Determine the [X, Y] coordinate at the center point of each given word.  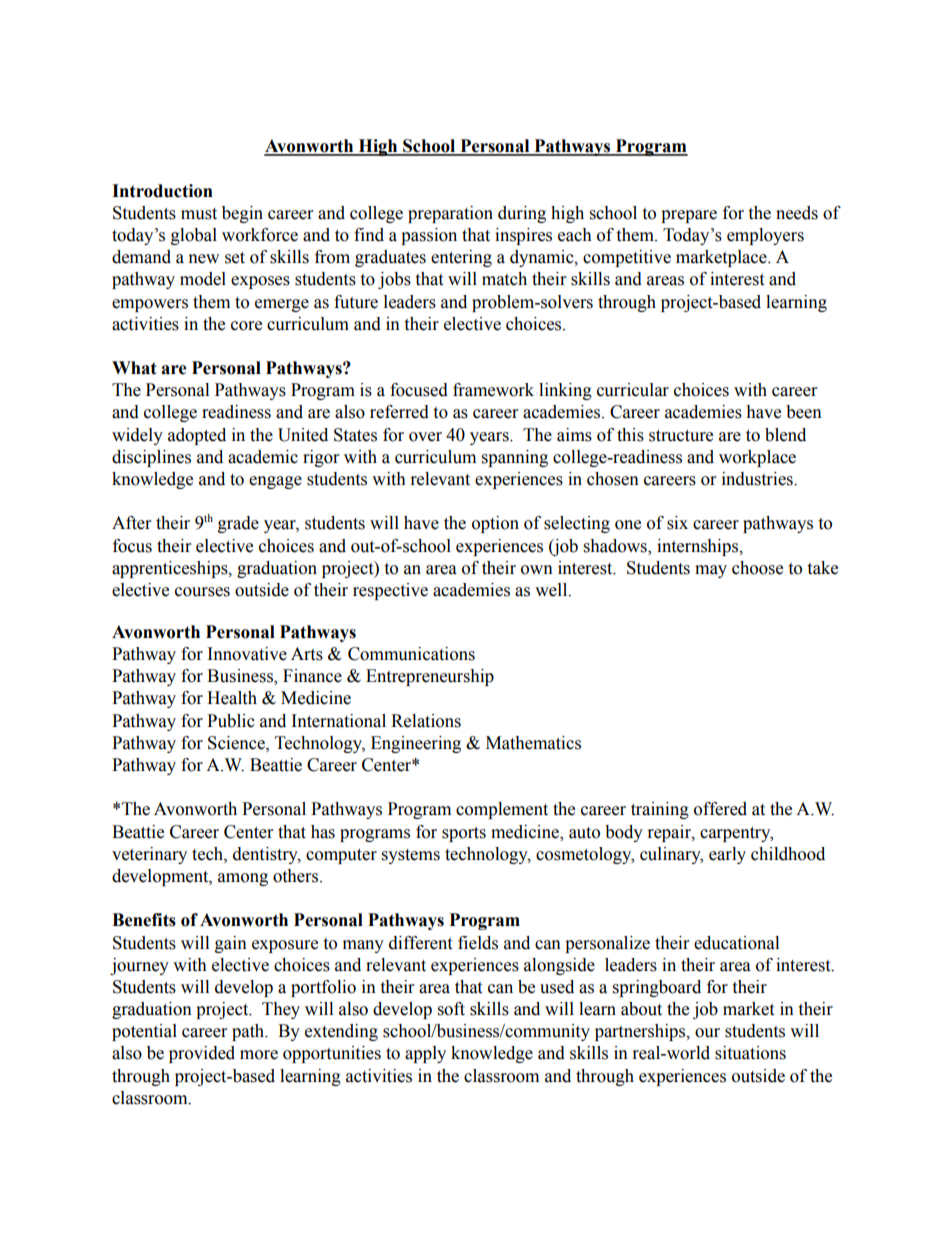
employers [765, 236]
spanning [515, 458]
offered [720, 809]
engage [275, 482]
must [199, 214]
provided [202, 1054]
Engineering [416, 744]
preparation [450, 214]
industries [758, 479]
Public [231, 721]
